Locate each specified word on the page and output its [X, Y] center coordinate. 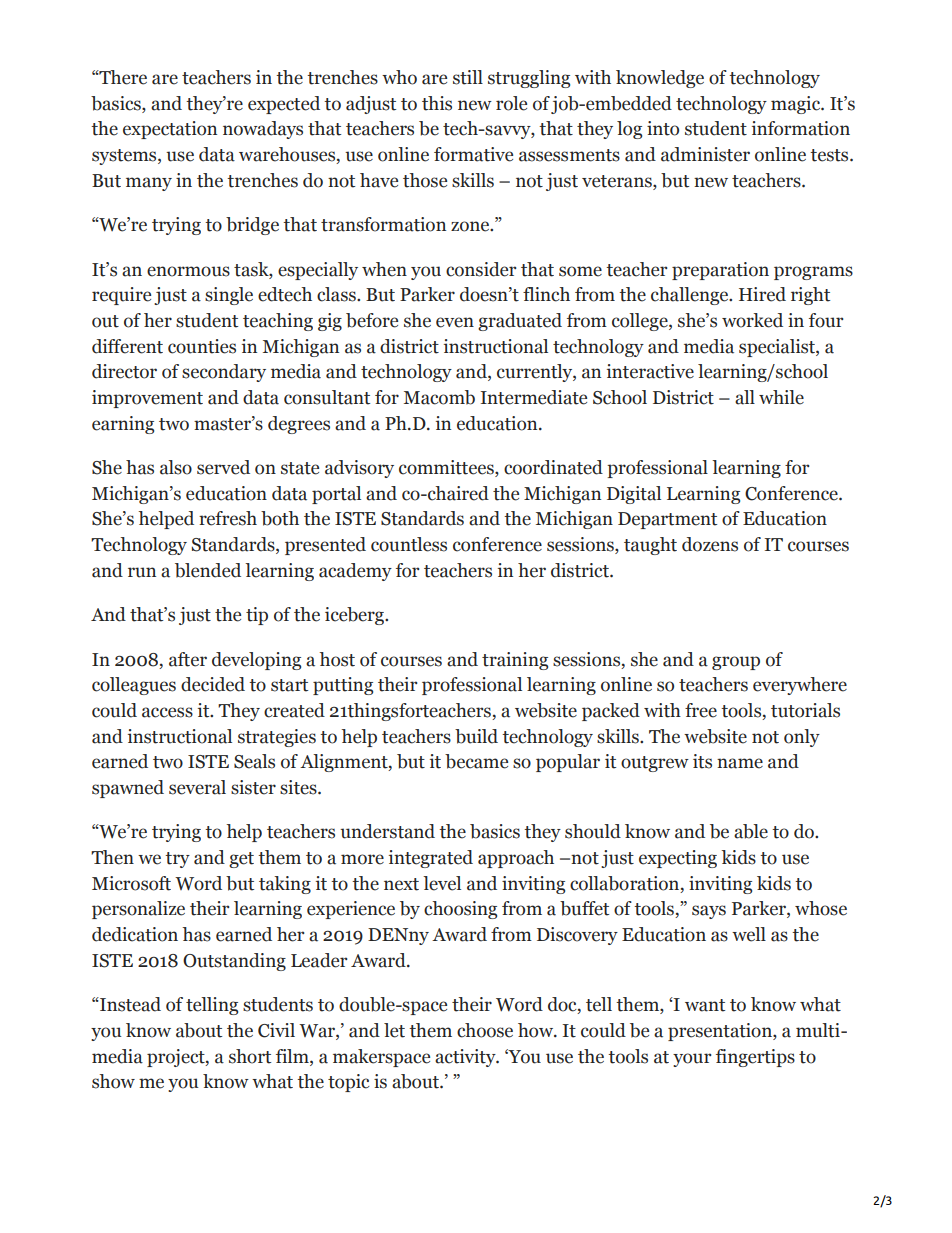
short [250, 1056]
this [437, 103]
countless [409, 544]
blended [208, 570]
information [801, 128]
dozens [710, 544]
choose [485, 1030]
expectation [170, 130]
